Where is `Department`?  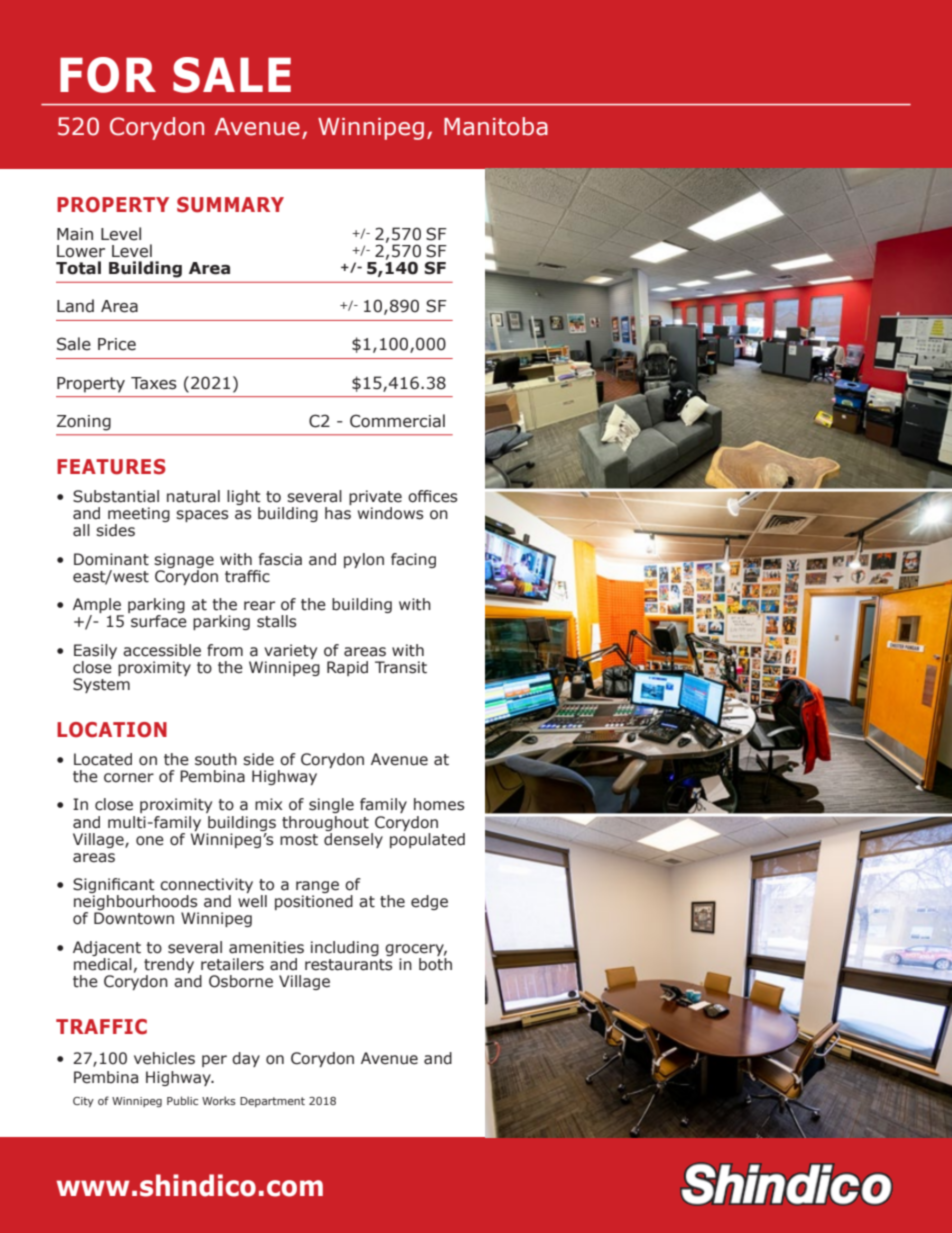 Department is located at coordinates (272, 1102).
